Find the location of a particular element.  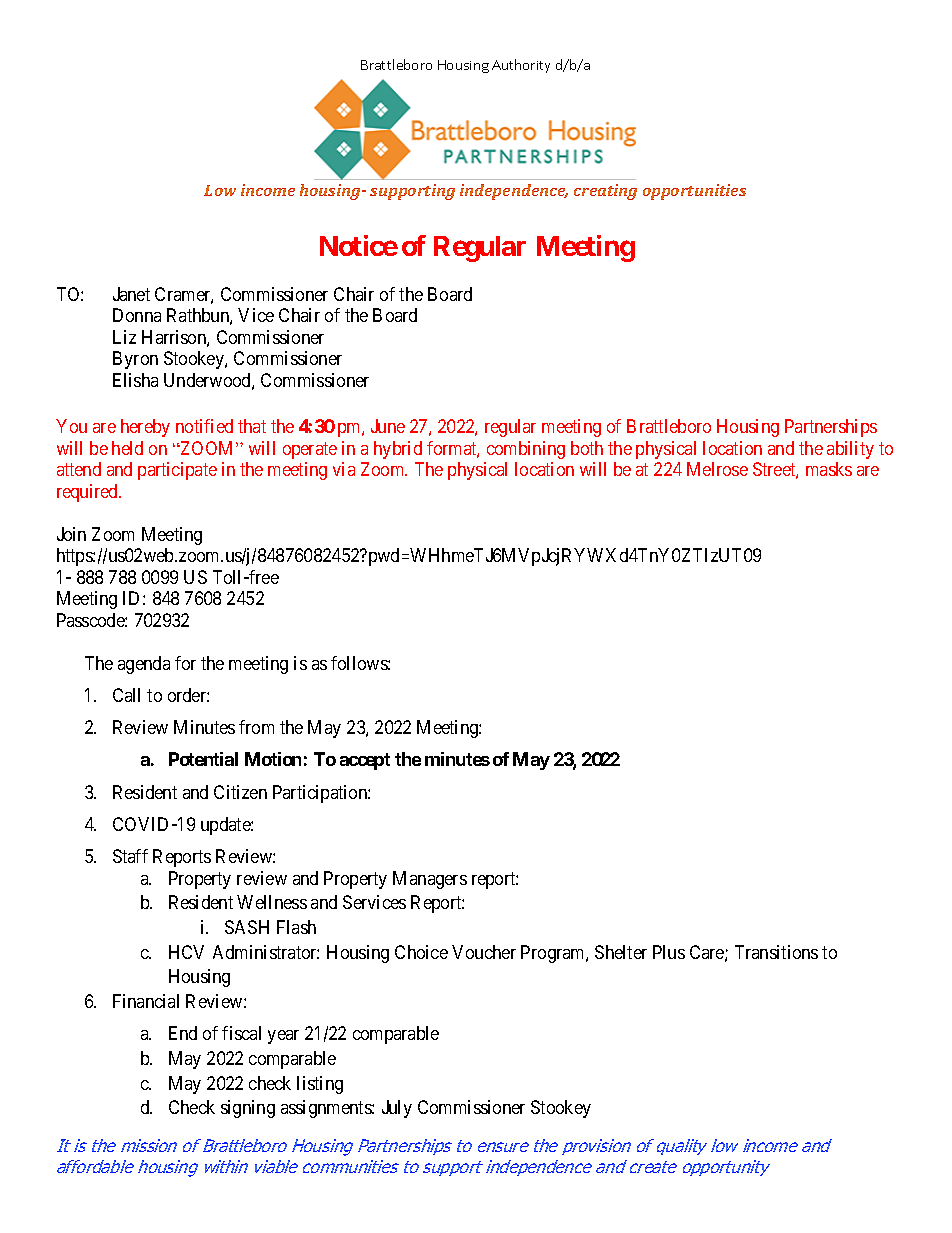

Janet is located at coordinates (131, 294).
